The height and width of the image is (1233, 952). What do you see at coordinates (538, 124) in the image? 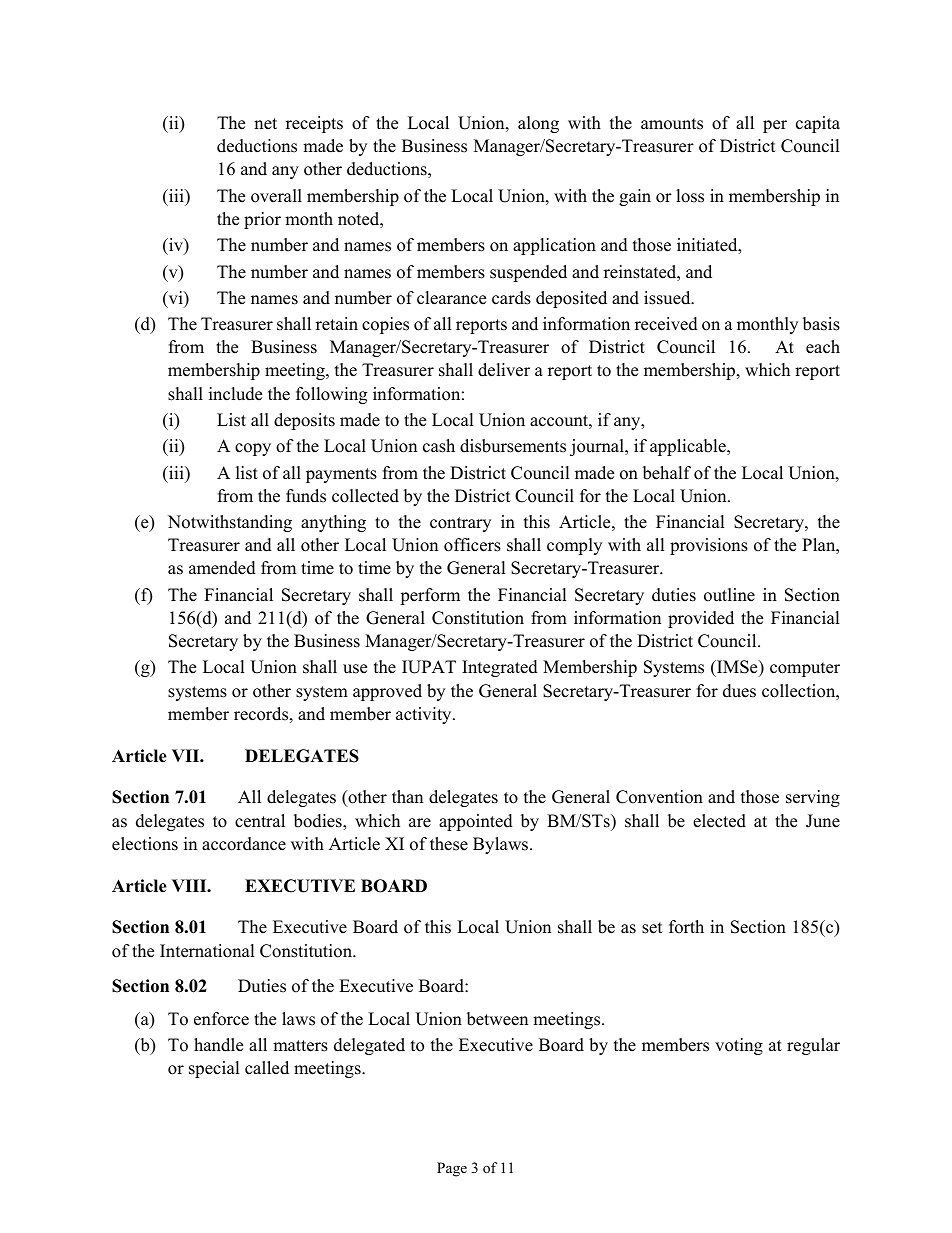
I see `along` at bounding box center [538, 124].
